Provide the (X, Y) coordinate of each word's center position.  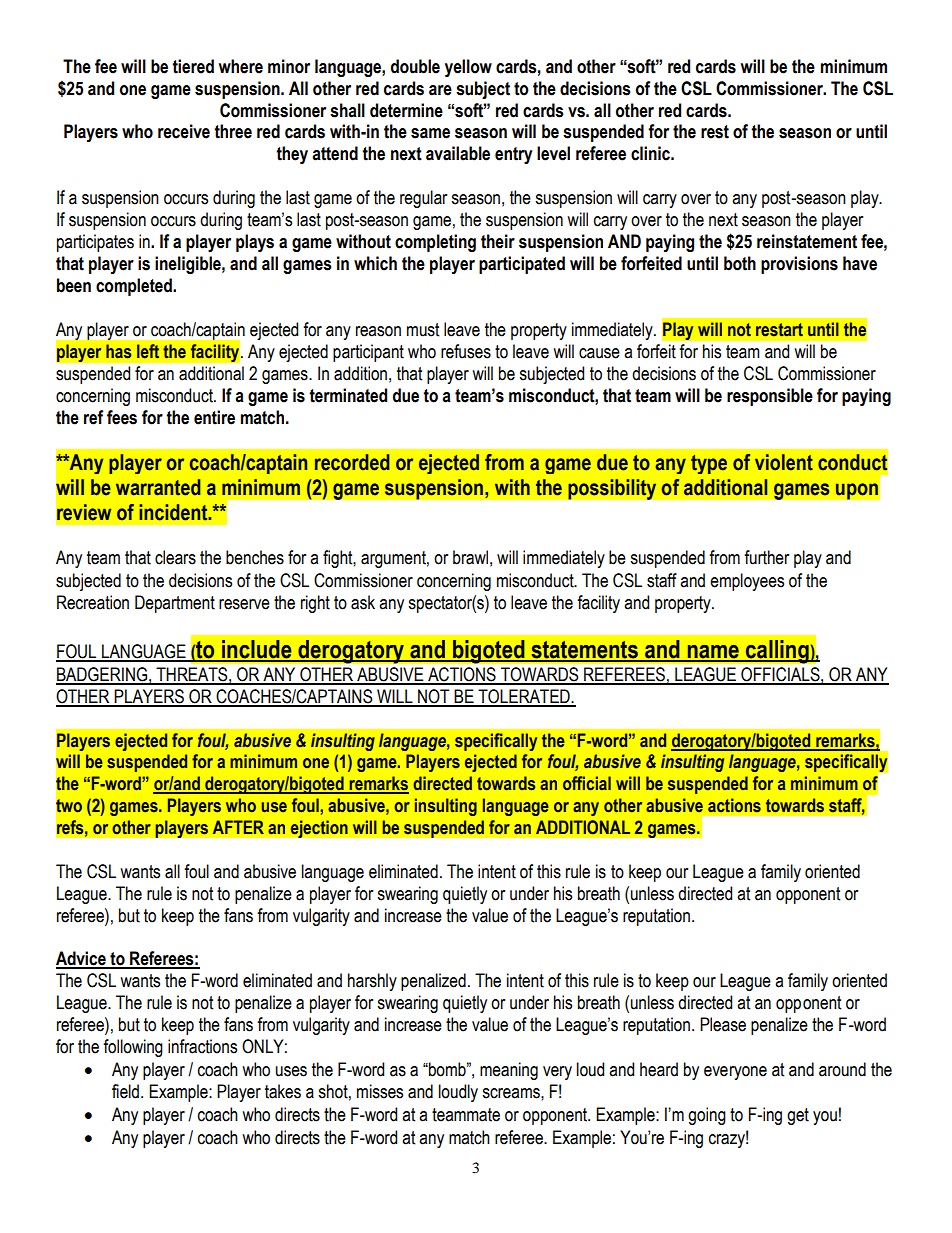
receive (184, 131)
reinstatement (807, 241)
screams (512, 1093)
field (127, 1091)
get (798, 1116)
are (440, 90)
